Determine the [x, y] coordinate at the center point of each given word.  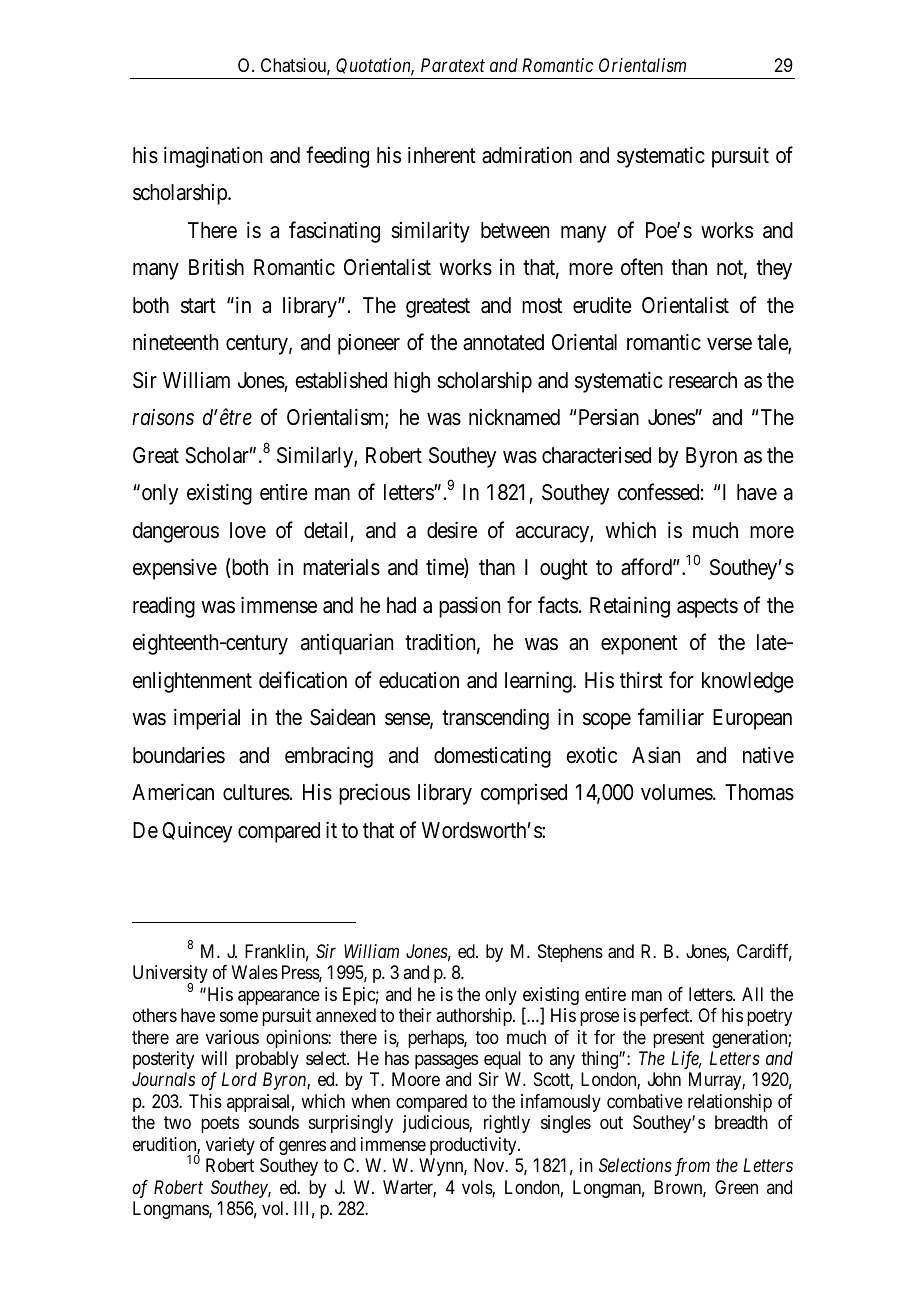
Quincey [197, 832]
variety [230, 1146]
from [692, 1167]
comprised [524, 794]
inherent [442, 155]
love [248, 530]
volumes [677, 792]
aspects [707, 608]
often [642, 267]
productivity [474, 1146]
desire [452, 530]
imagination [213, 157]
